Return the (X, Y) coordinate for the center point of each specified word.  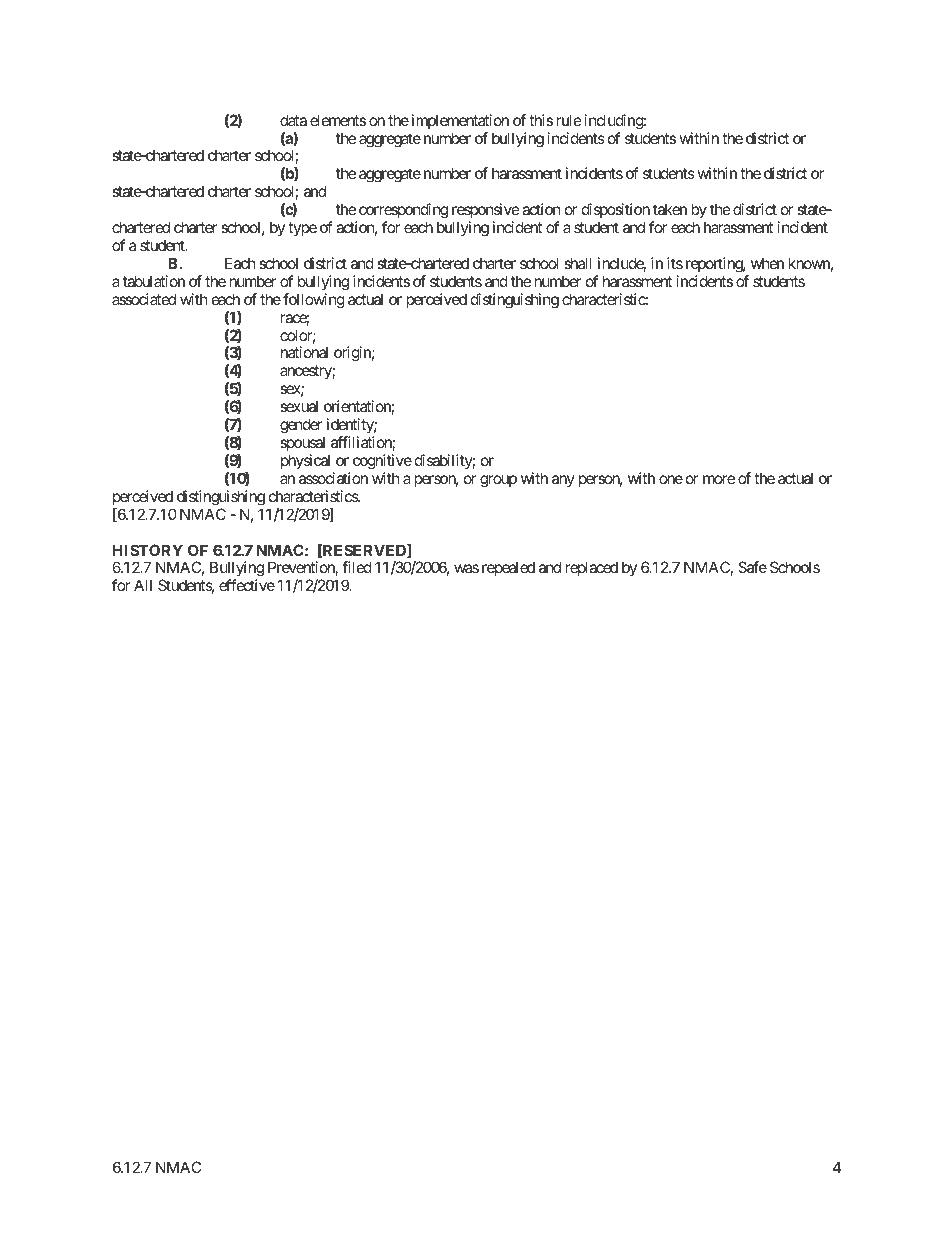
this (541, 120)
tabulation (154, 281)
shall (578, 263)
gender (301, 426)
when (767, 263)
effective (247, 585)
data (293, 120)
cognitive (382, 462)
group (498, 481)
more (719, 479)
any (563, 481)
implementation (460, 121)
